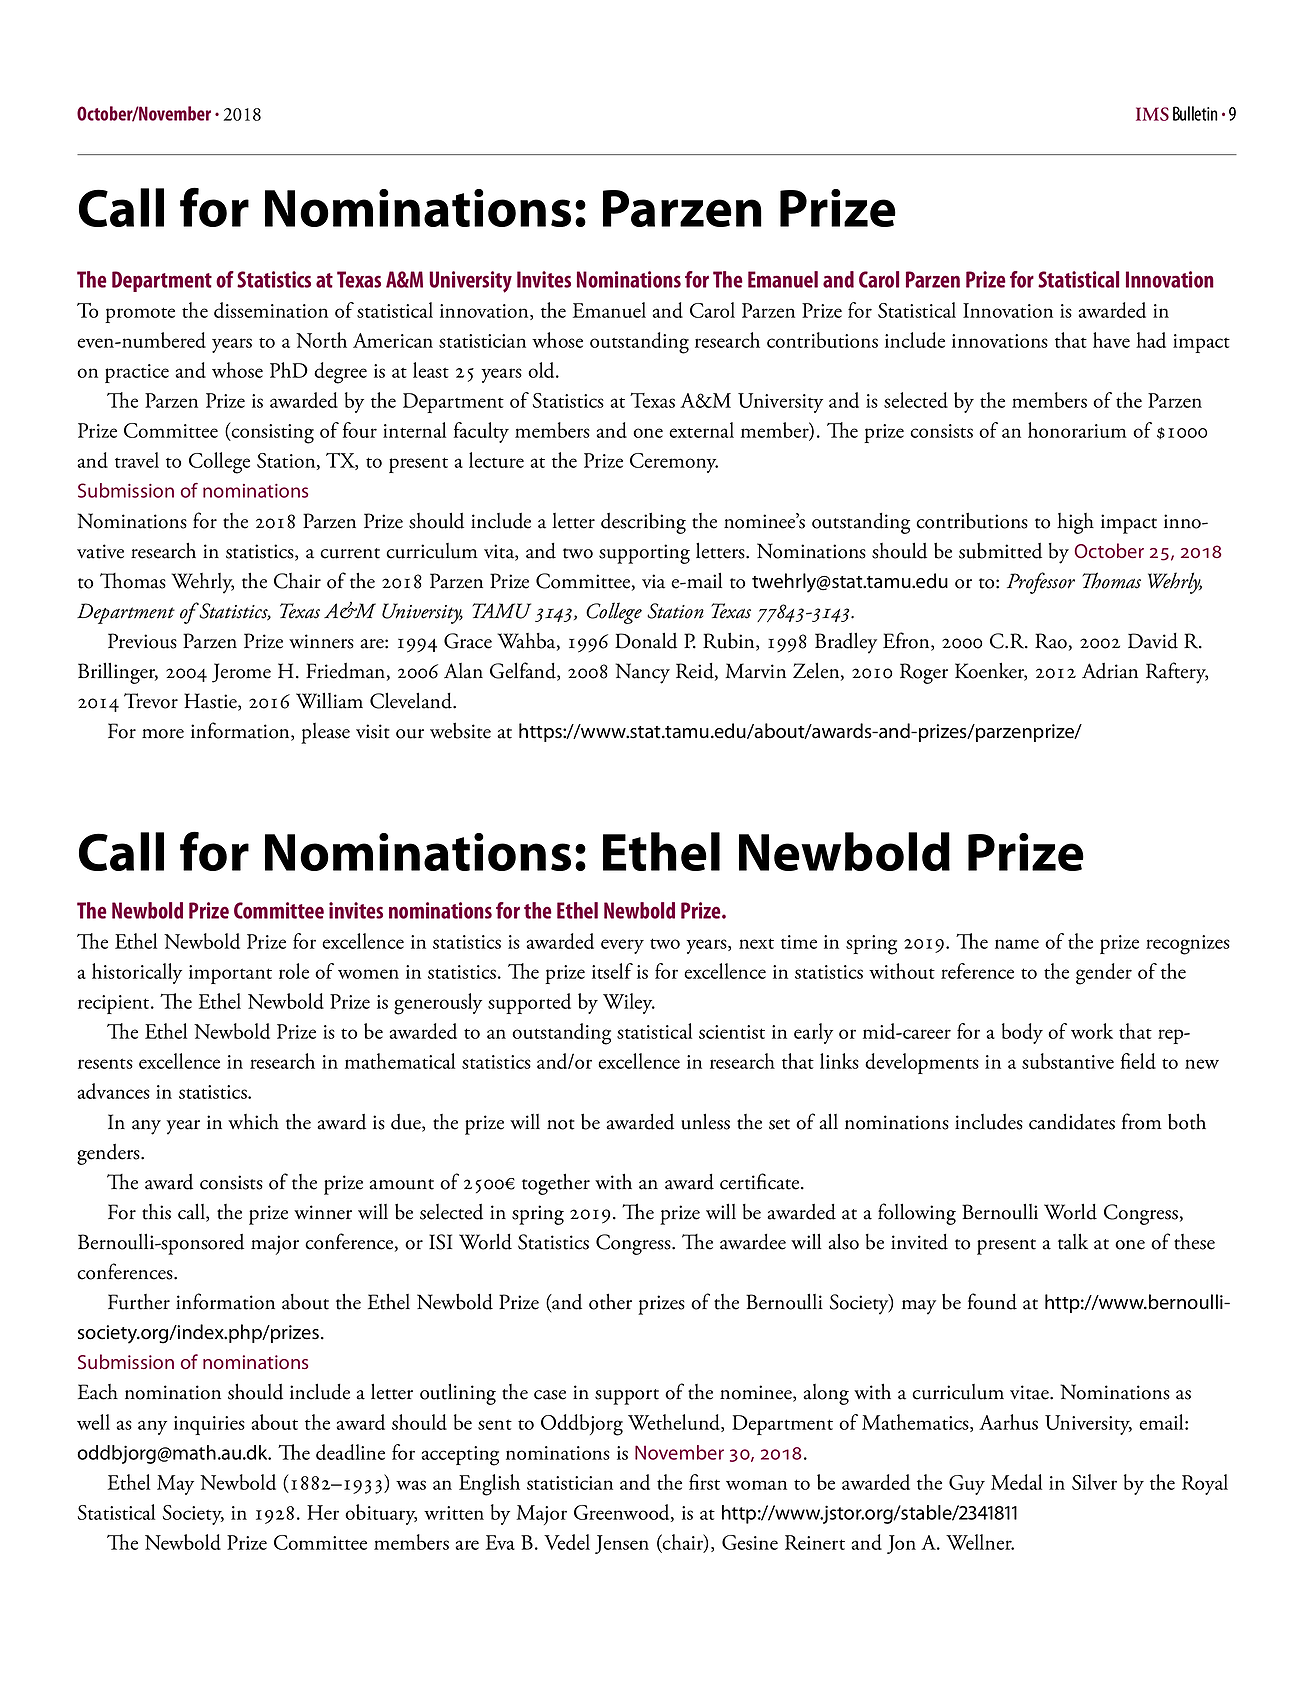  I want to click on which, so click(253, 1122).
